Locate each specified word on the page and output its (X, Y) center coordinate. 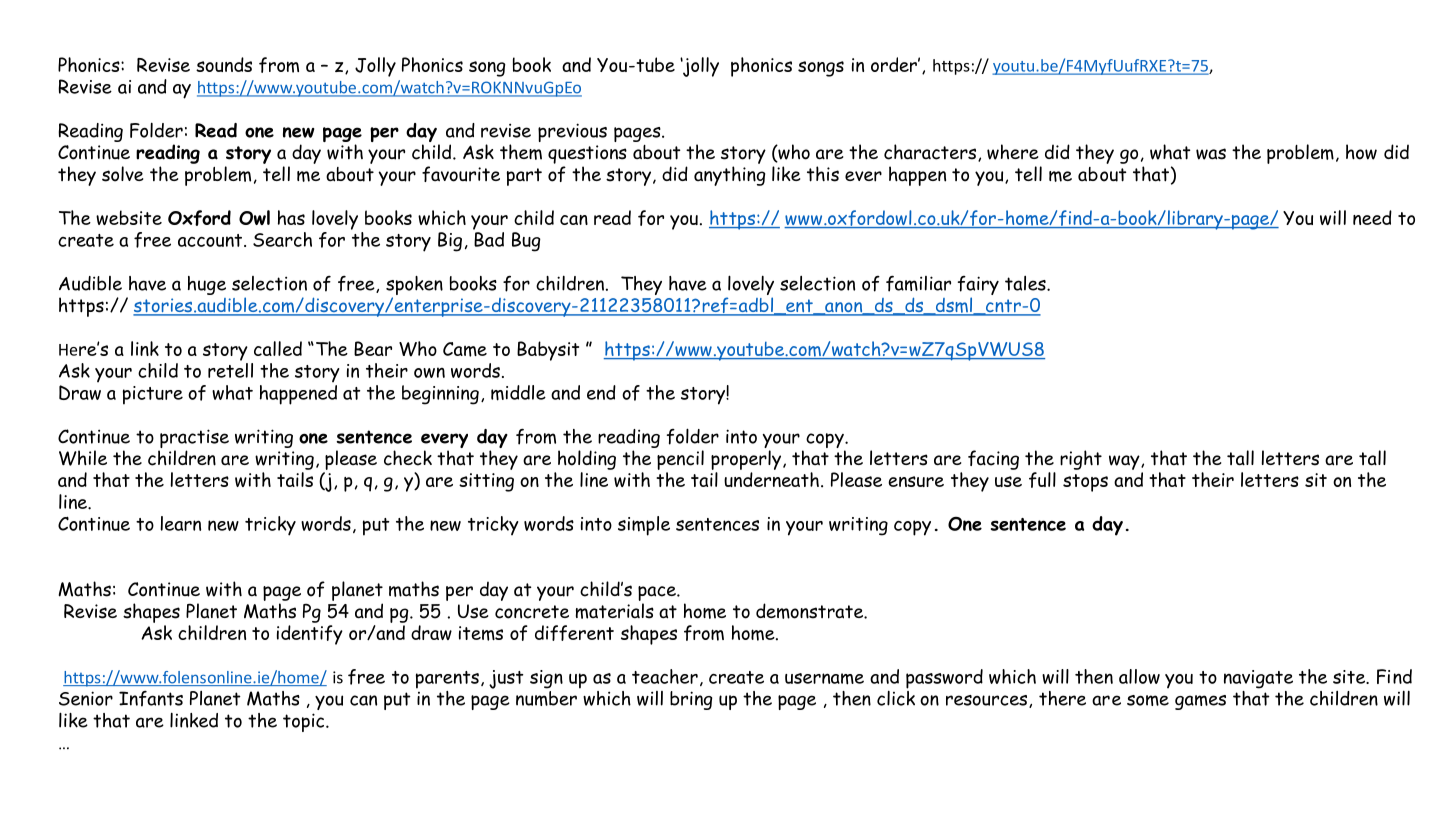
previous (572, 132)
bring (691, 700)
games (1200, 702)
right (1081, 460)
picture (153, 395)
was (1211, 154)
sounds (224, 64)
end (601, 392)
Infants (151, 699)
